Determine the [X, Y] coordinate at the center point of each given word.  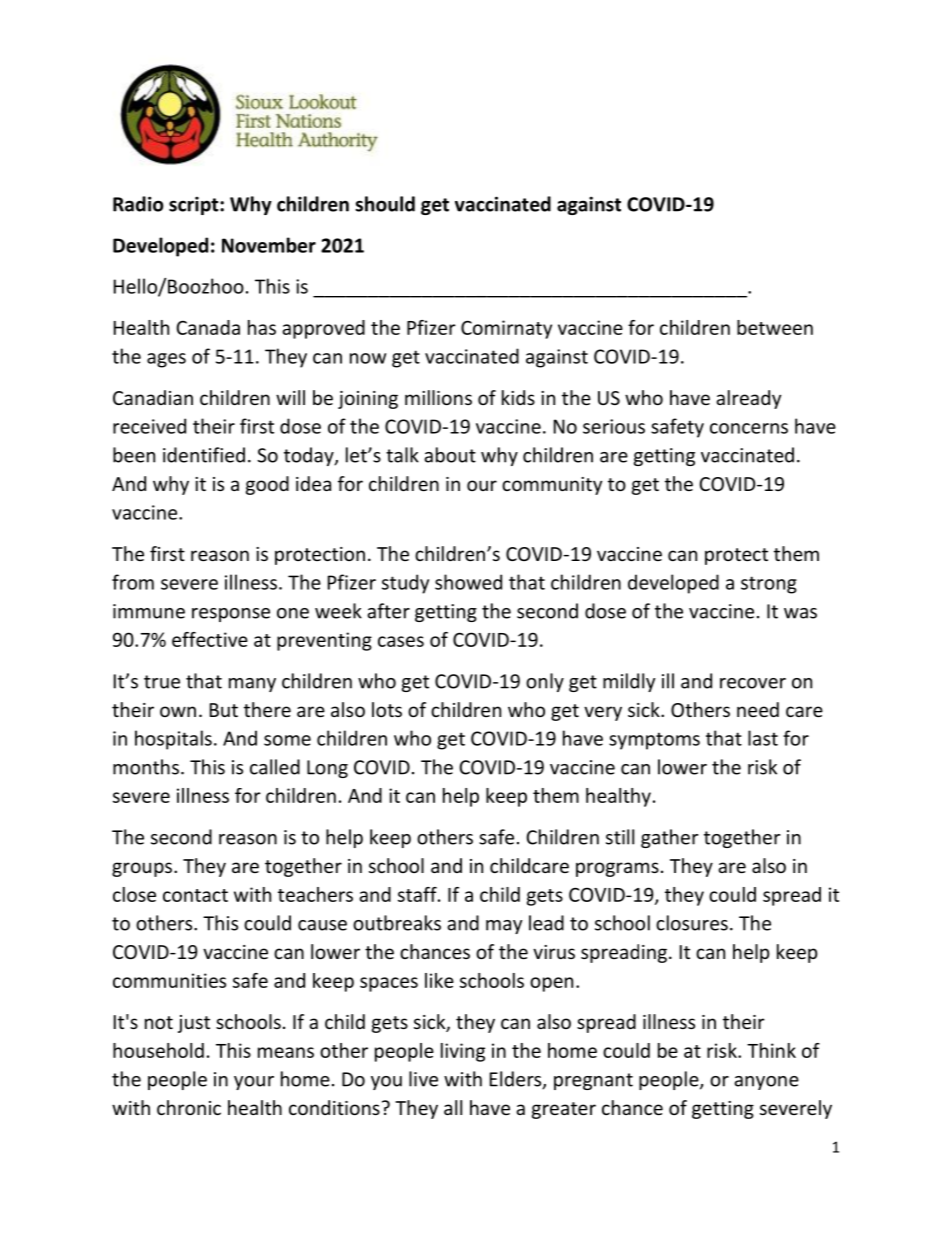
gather [669, 838]
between [775, 327]
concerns [749, 428]
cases [401, 641]
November [269, 245]
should [385, 204]
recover [753, 683]
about [450, 455]
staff [418, 894]
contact [195, 895]
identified [204, 455]
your [254, 1083]
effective [210, 639]
